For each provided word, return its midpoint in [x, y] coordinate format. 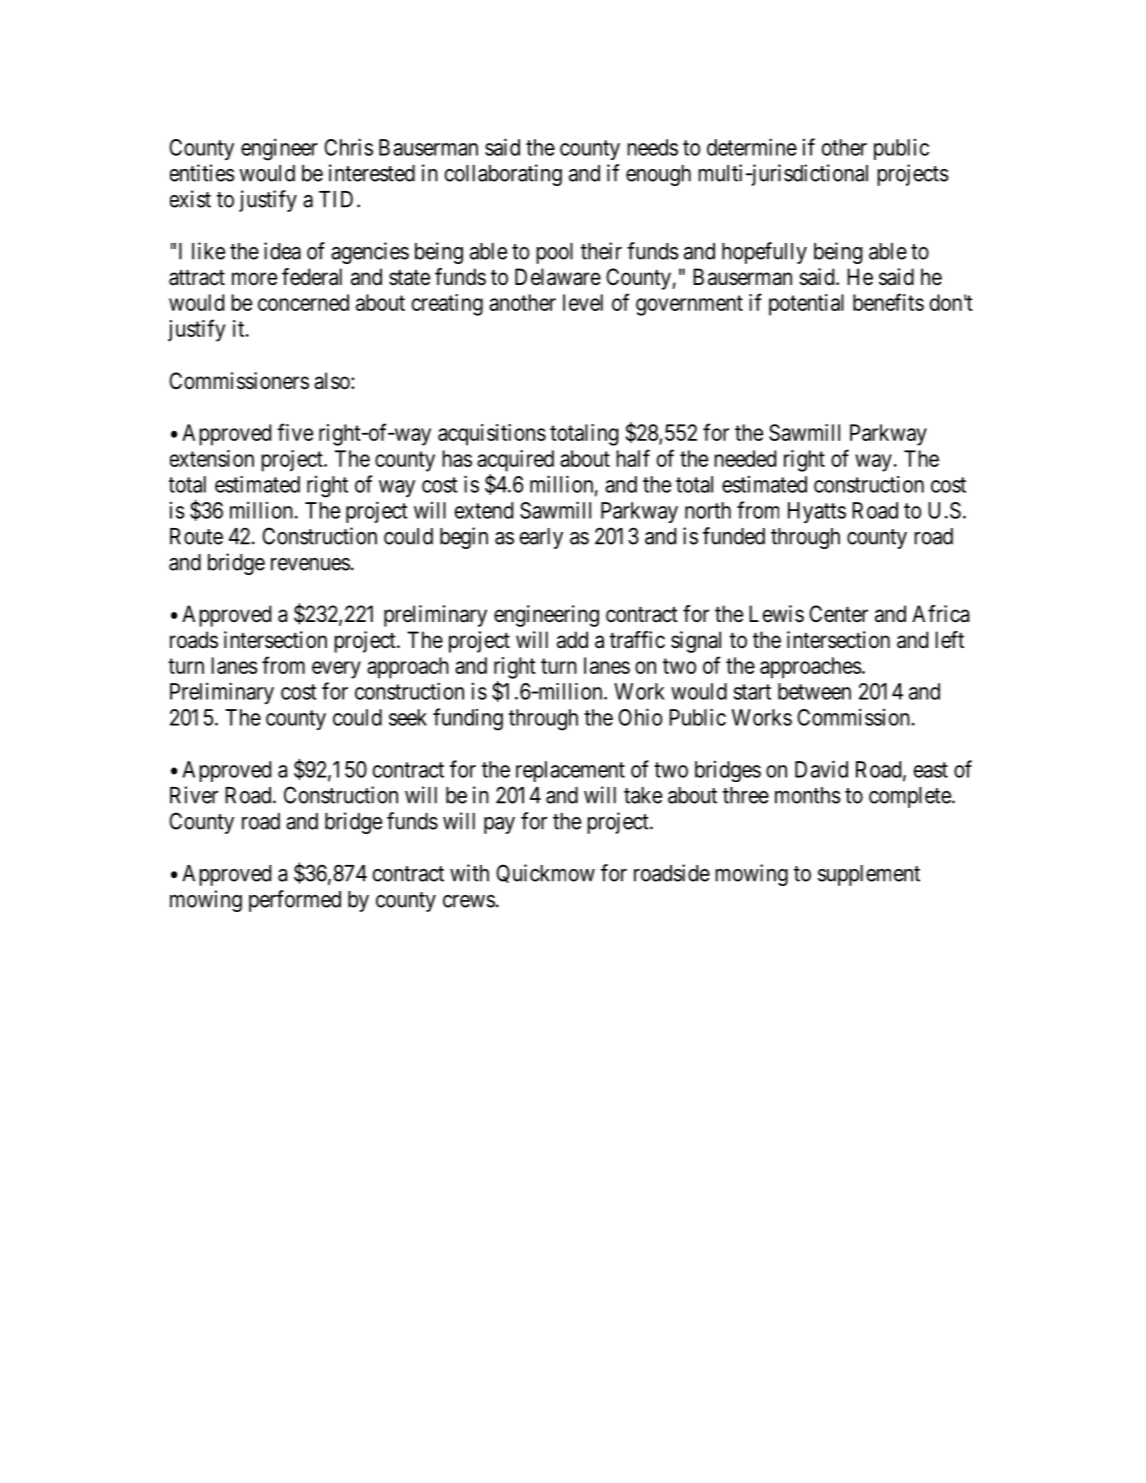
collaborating [503, 175]
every [336, 670]
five [295, 432]
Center [838, 614]
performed [295, 901]
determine [752, 147]
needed [745, 458]
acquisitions [492, 435]
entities [202, 173]
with [469, 873]
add [572, 640]
